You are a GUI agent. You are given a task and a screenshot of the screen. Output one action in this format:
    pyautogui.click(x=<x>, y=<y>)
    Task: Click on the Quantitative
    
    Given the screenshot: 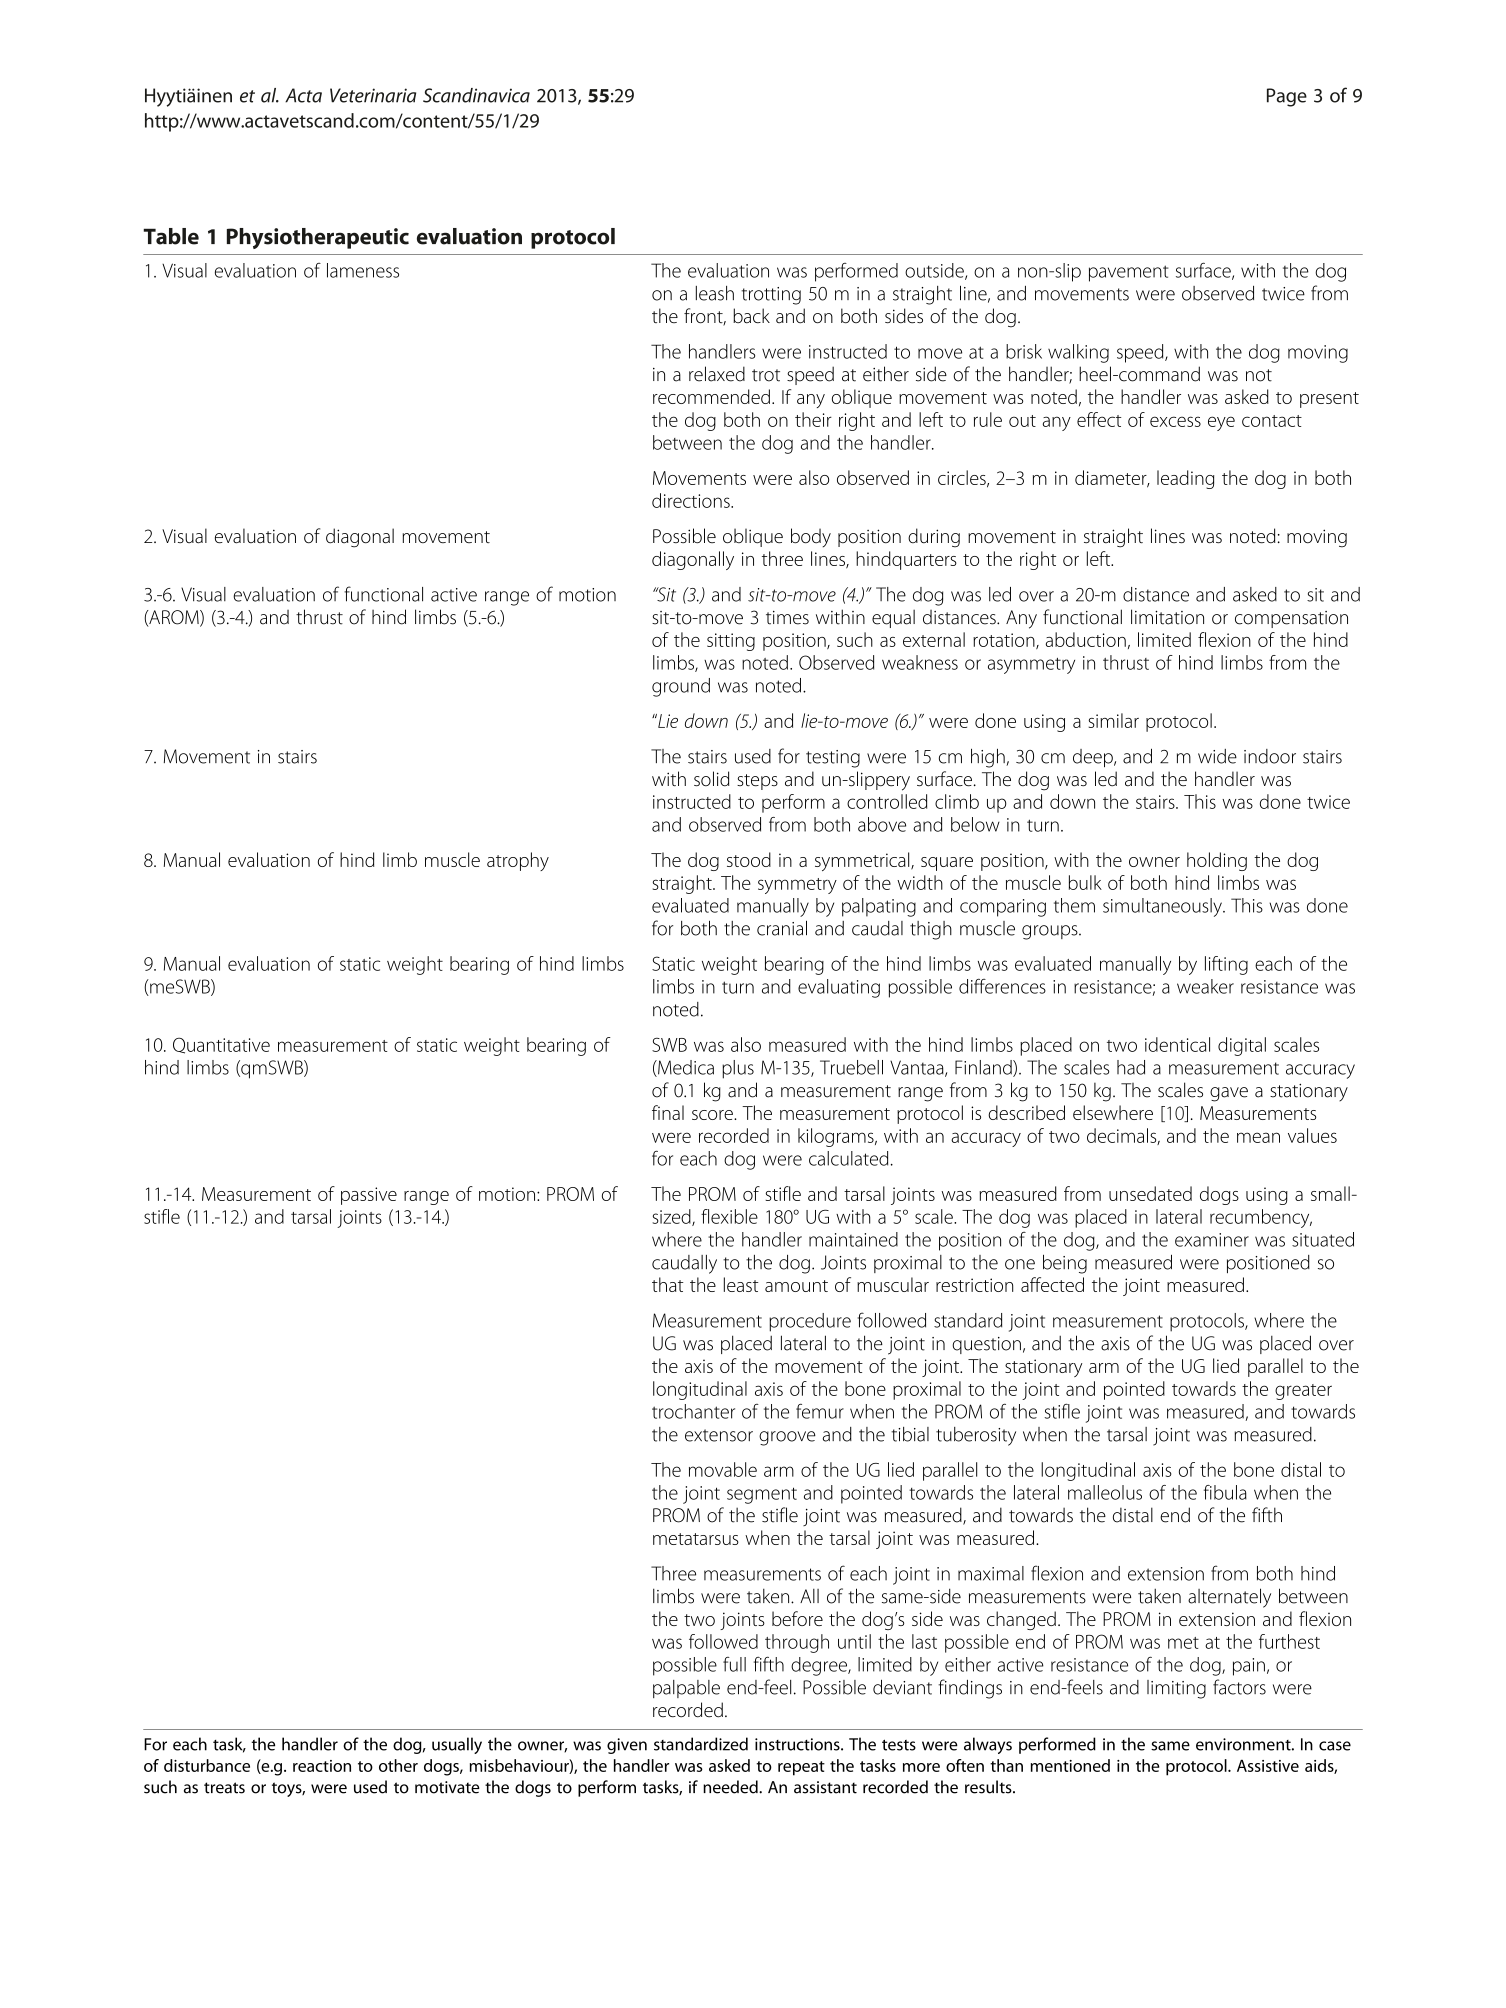 What is the action you would take?
    pyautogui.click(x=221, y=1045)
